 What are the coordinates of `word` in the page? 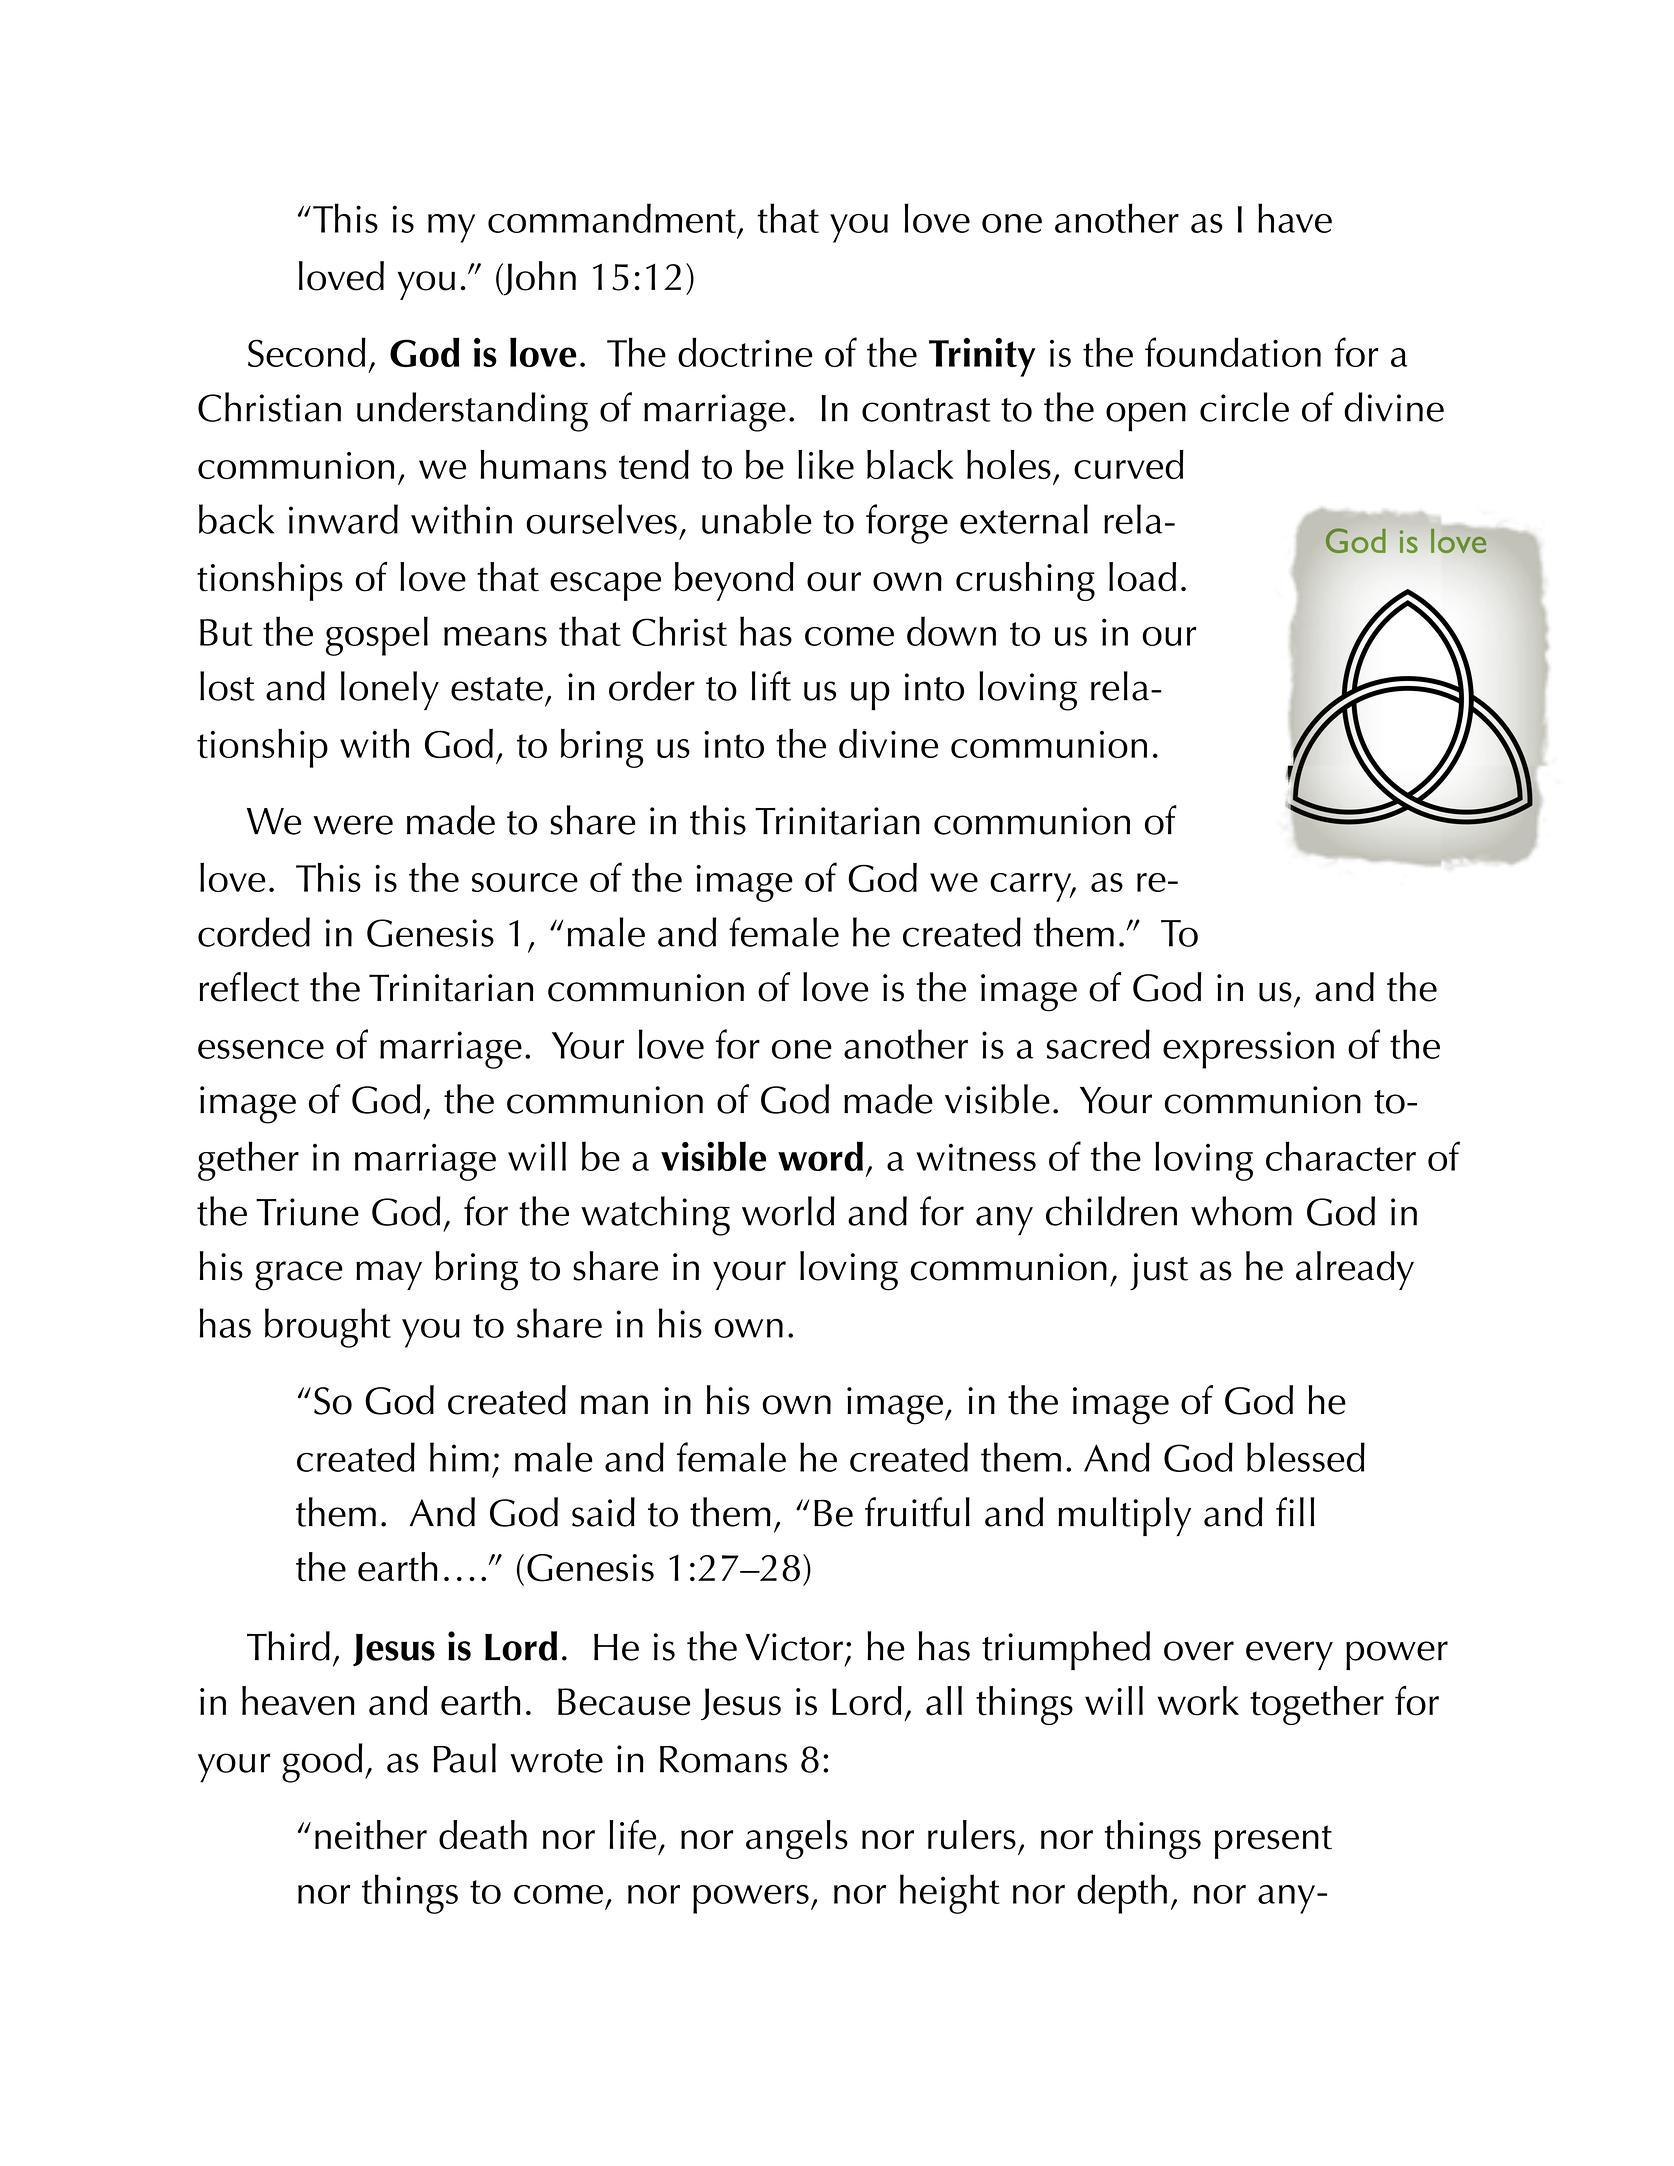 It's located at (820, 1156).
